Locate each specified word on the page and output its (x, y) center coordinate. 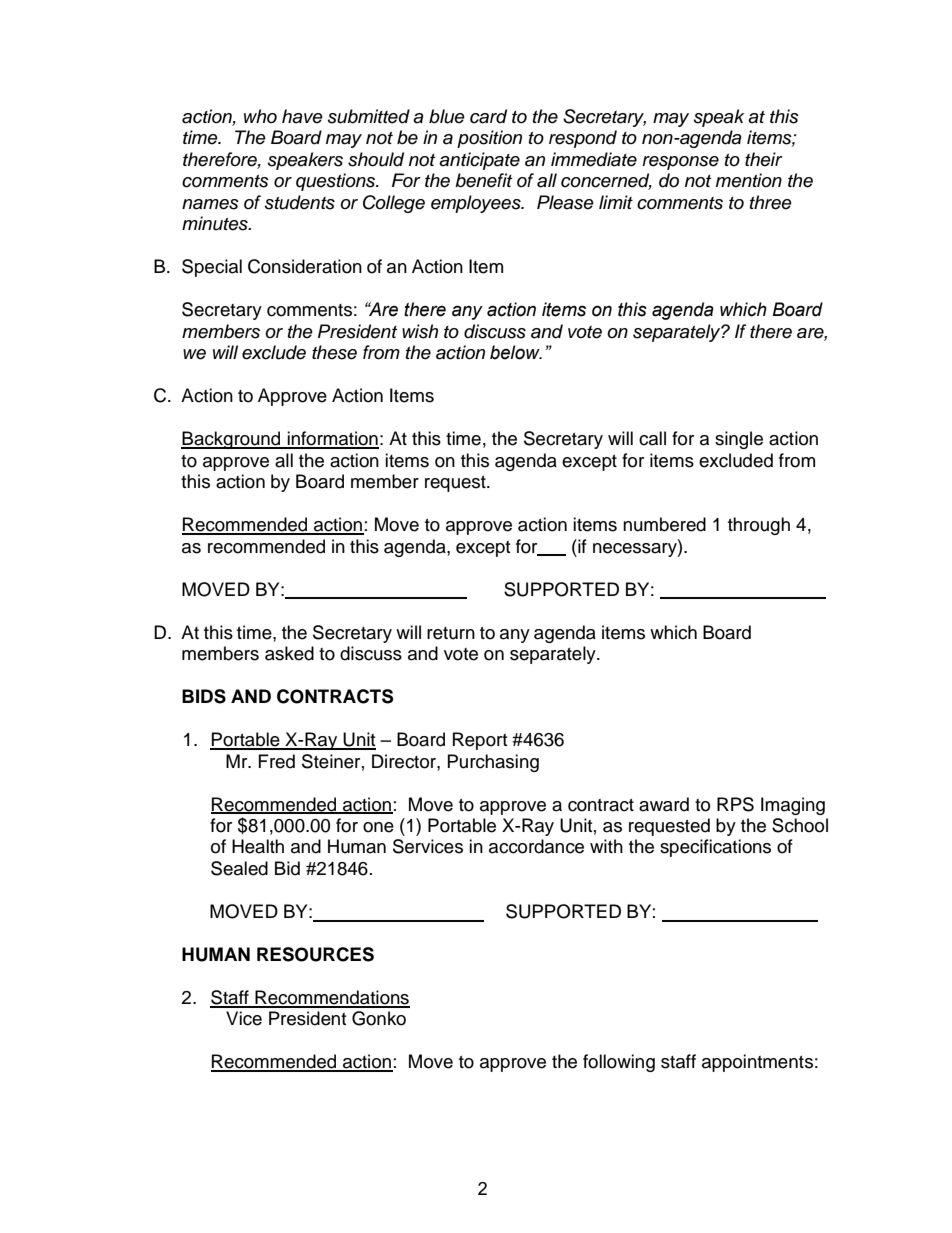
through (759, 526)
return (451, 633)
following (619, 1063)
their (764, 159)
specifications (715, 848)
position (489, 139)
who (260, 116)
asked (289, 653)
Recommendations (331, 998)
